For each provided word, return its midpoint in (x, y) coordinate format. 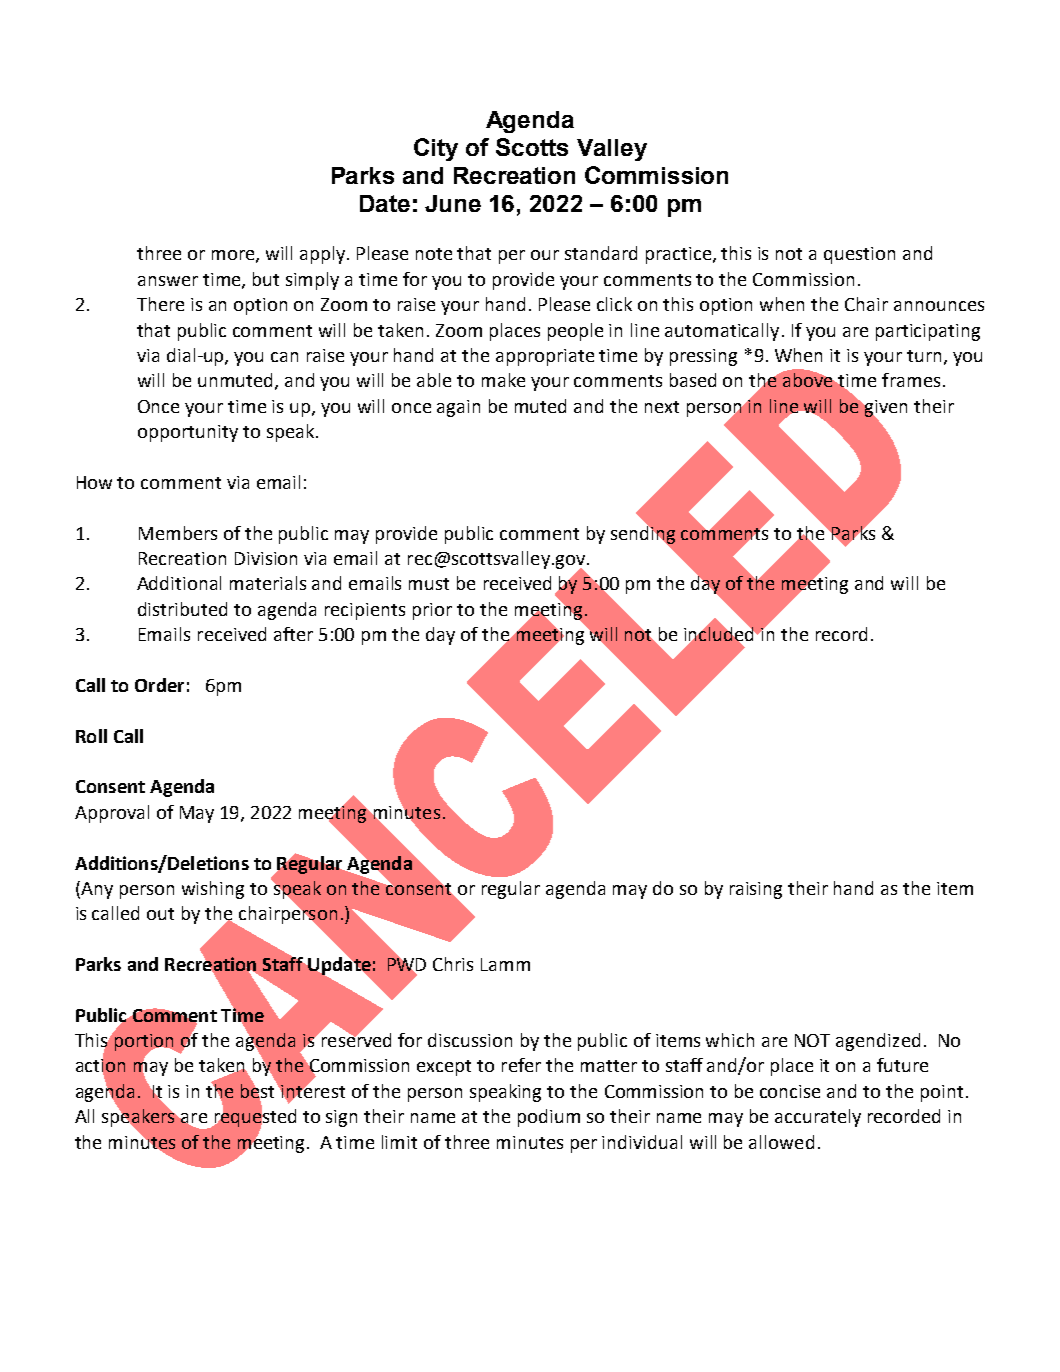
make (503, 380)
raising (756, 890)
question (859, 255)
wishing (213, 890)
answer (168, 281)
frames (911, 380)
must (429, 584)
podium (549, 1118)
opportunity (188, 433)
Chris (453, 964)
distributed (182, 609)
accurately (818, 1118)
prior (432, 611)
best (257, 1091)
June (453, 203)
